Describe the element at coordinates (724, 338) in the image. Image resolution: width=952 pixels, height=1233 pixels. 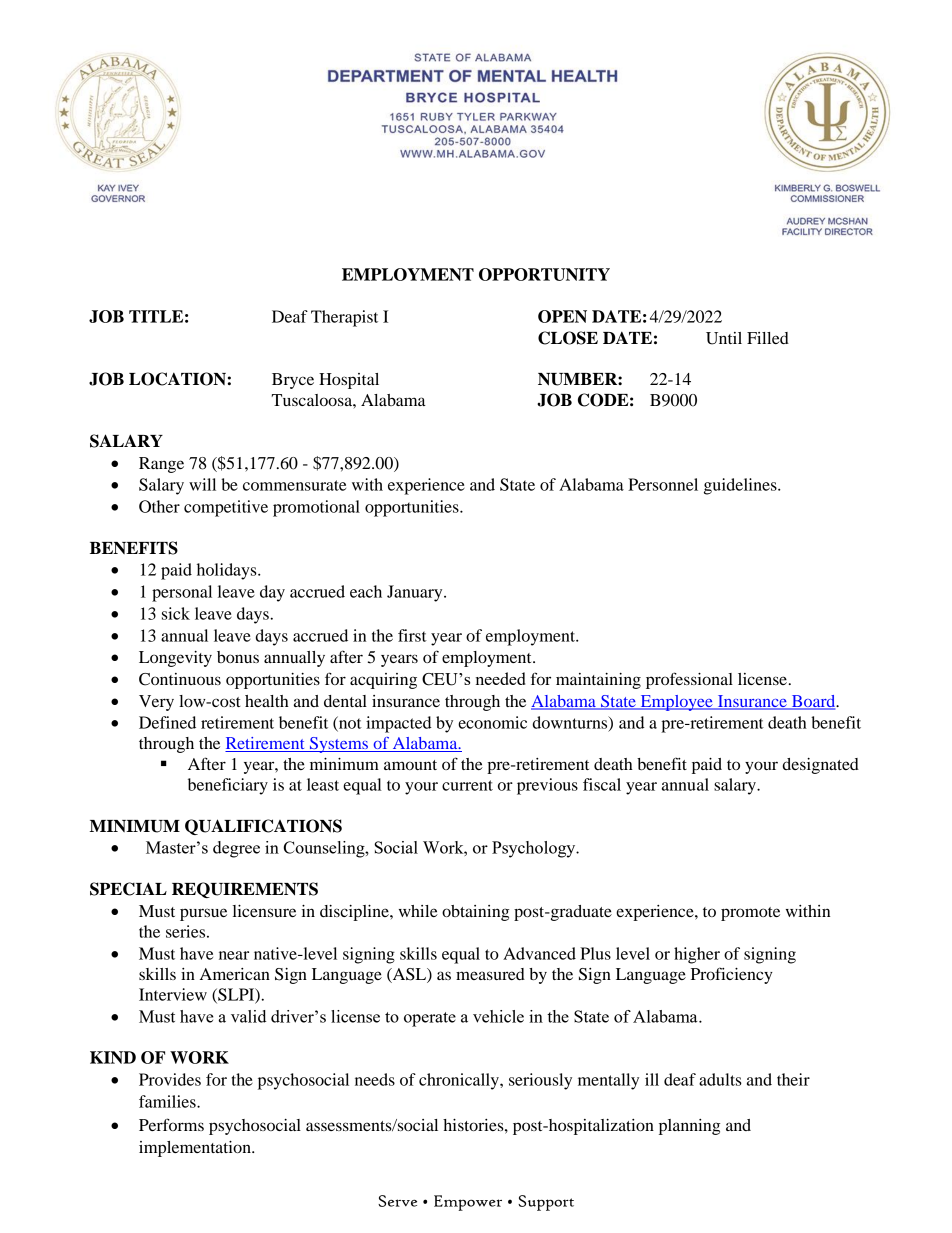
I see `Until` at that location.
